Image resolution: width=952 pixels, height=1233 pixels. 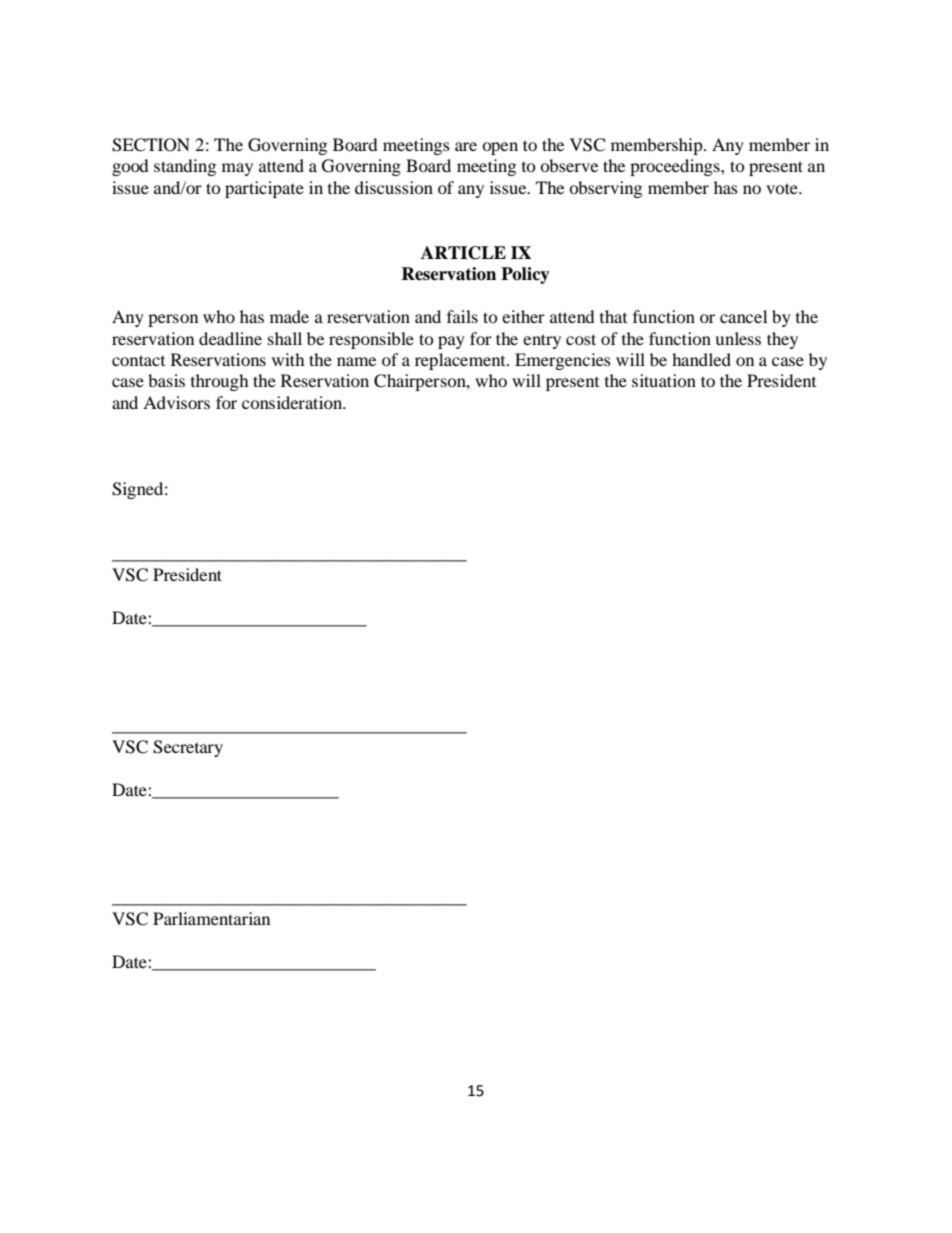 What do you see at coordinates (701, 359) in the screenshot?
I see `handled` at bounding box center [701, 359].
